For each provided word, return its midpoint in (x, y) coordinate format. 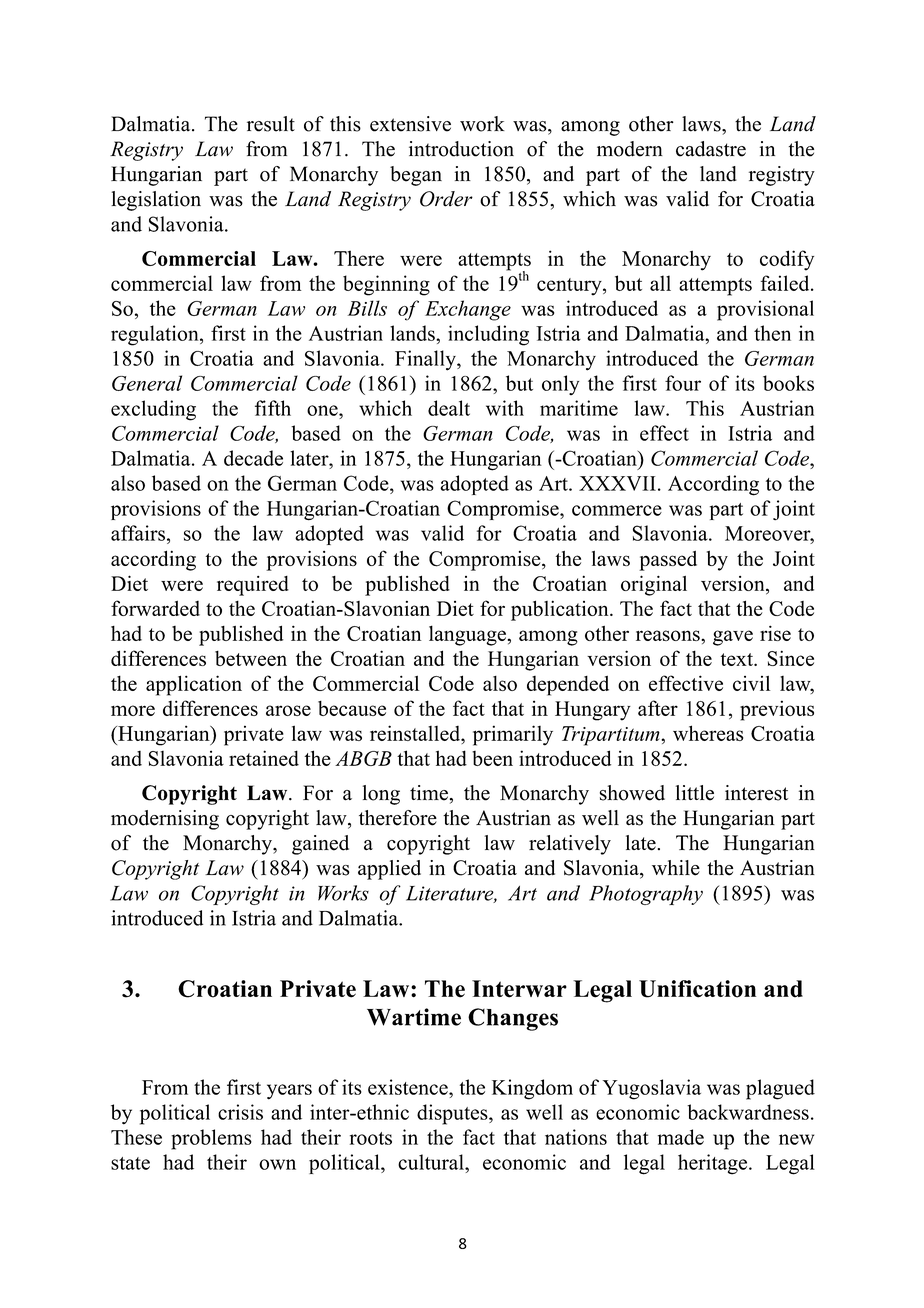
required (253, 586)
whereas (708, 733)
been (492, 758)
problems (211, 1139)
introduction (461, 149)
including (488, 335)
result (271, 124)
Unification (697, 989)
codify (787, 260)
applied (389, 870)
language (467, 635)
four (683, 383)
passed (668, 561)
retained (264, 758)
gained (320, 845)
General (147, 383)
